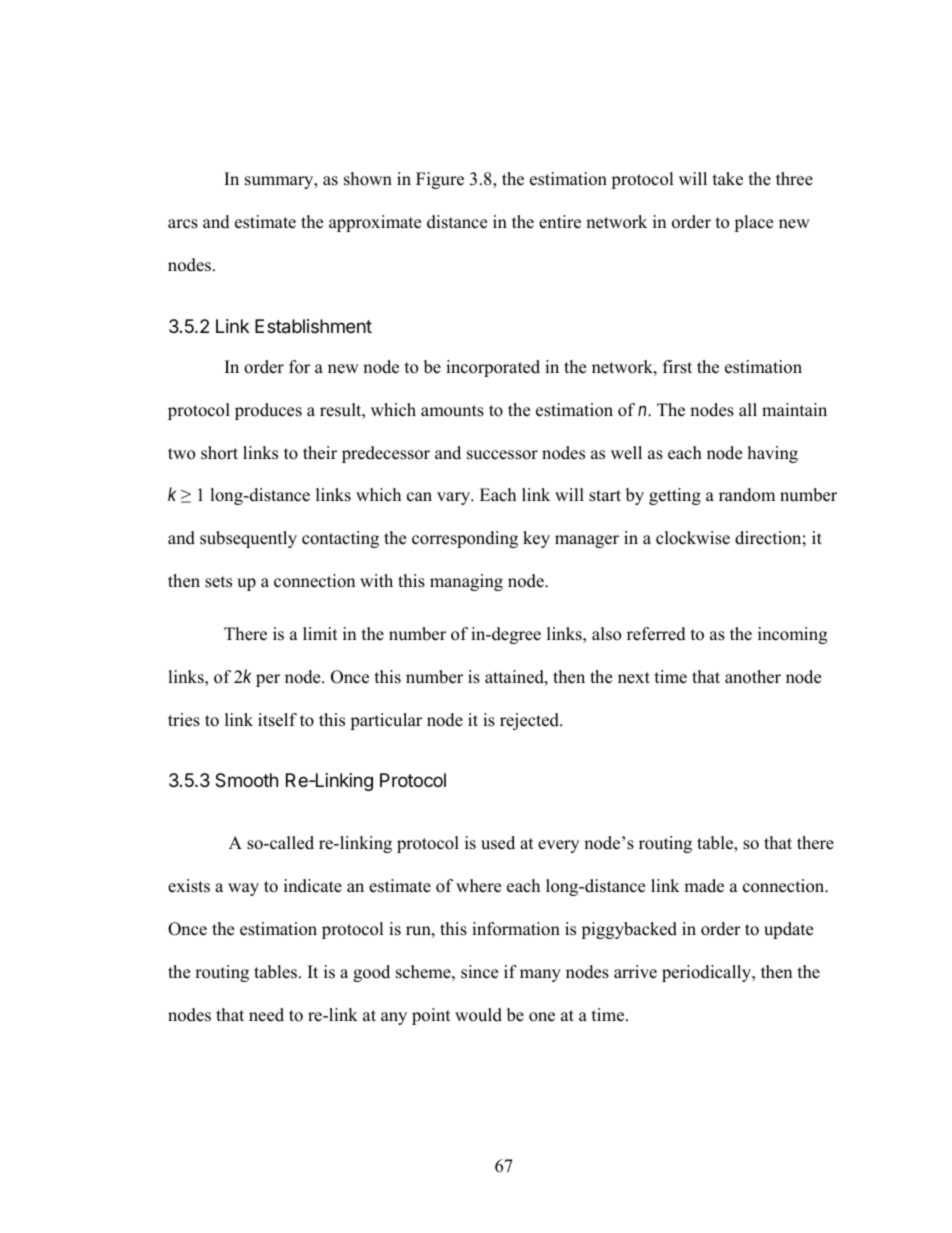 The image size is (952, 1233). Describe the element at coordinates (268, 411) in the document. I see `produces` at that location.
